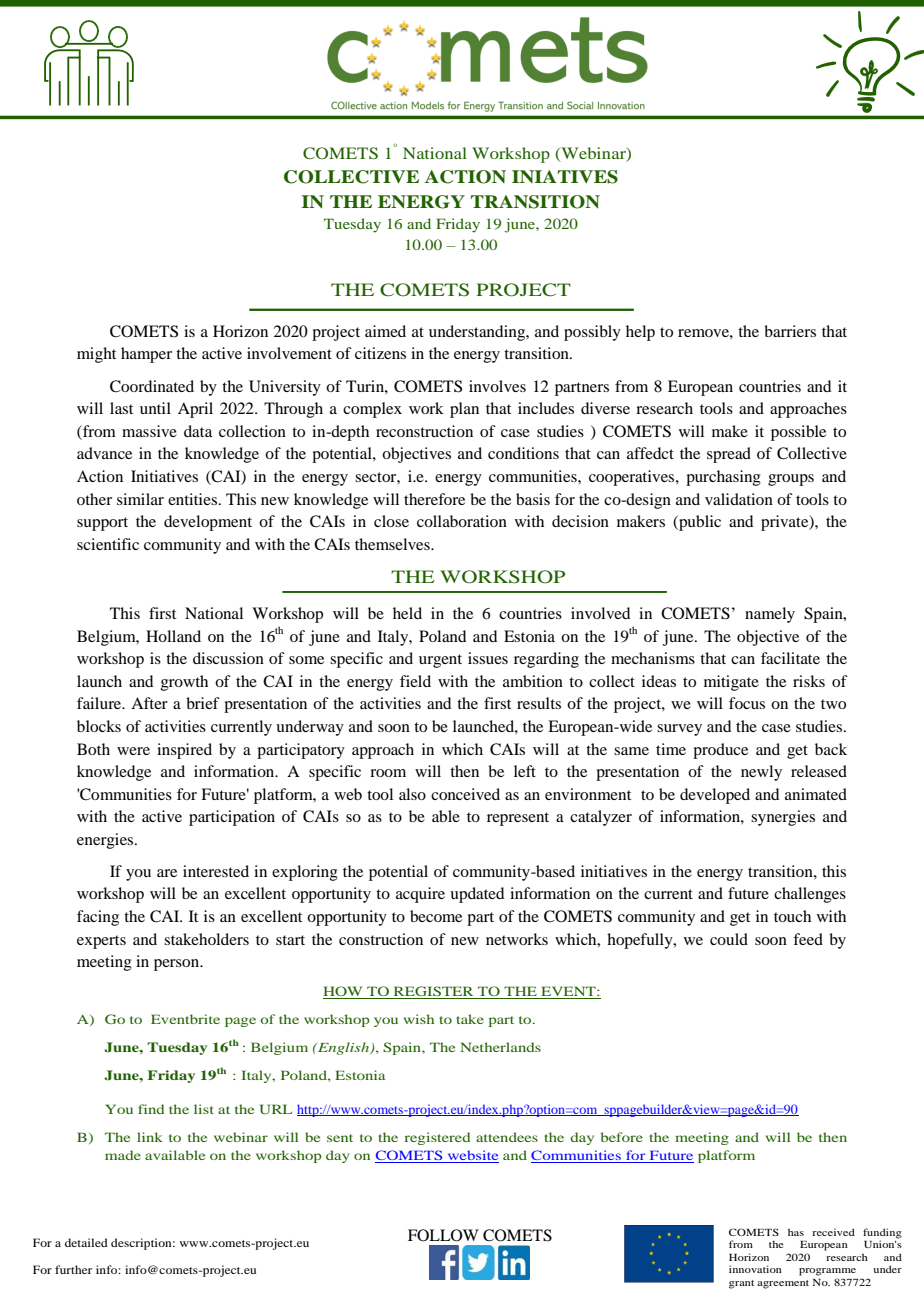  I want to click on feed, so click(808, 939).
